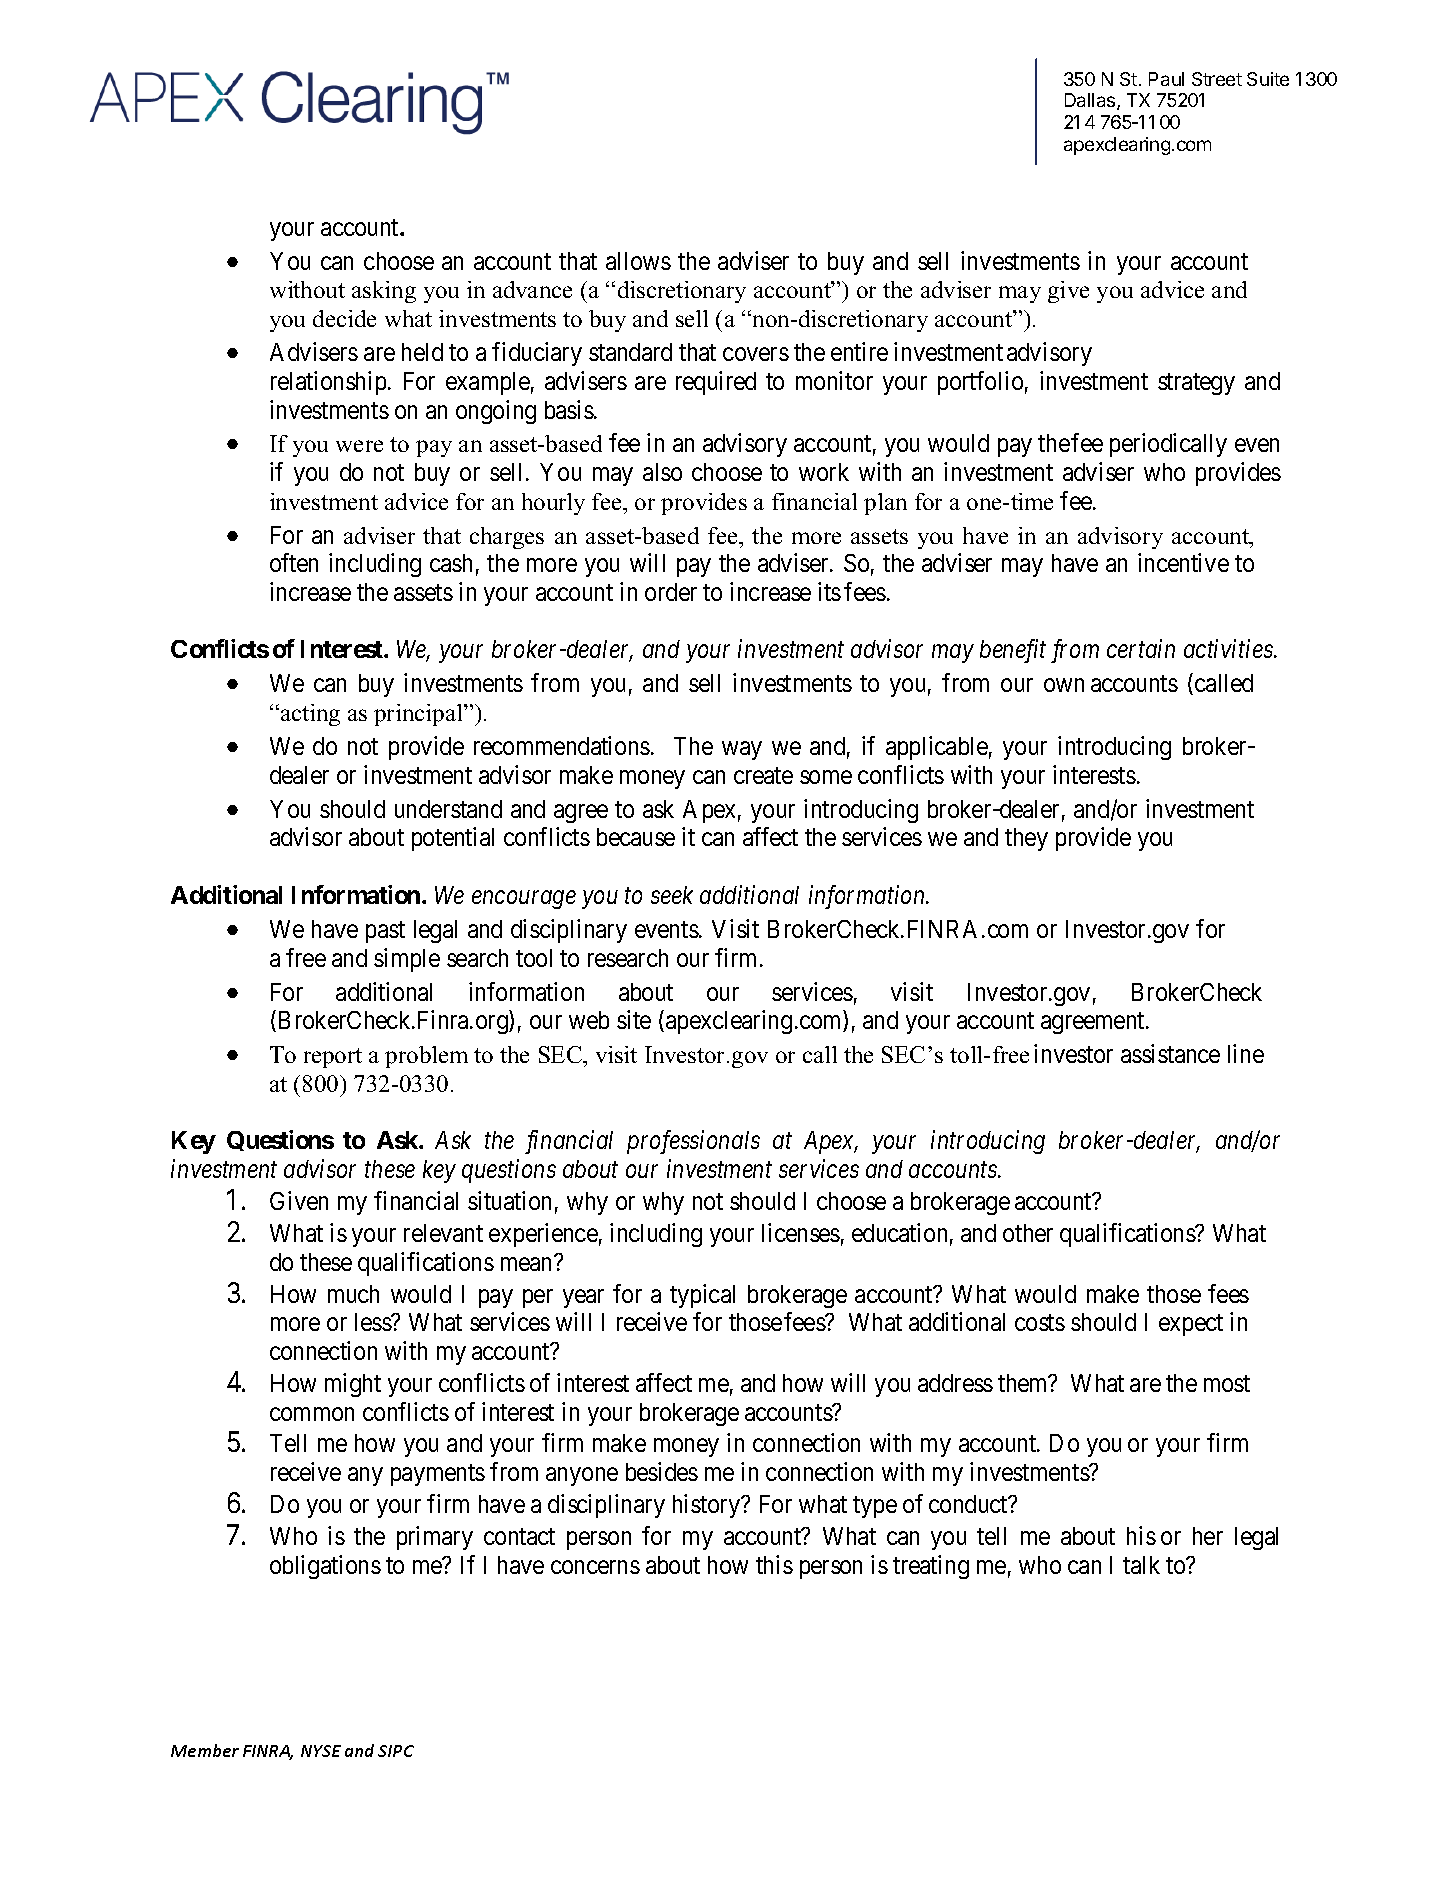 This image has height=1880, width=1452. What do you see at coordinates (774, 1564) in the image?
I see `this` at bounding box center [774, 1564].
